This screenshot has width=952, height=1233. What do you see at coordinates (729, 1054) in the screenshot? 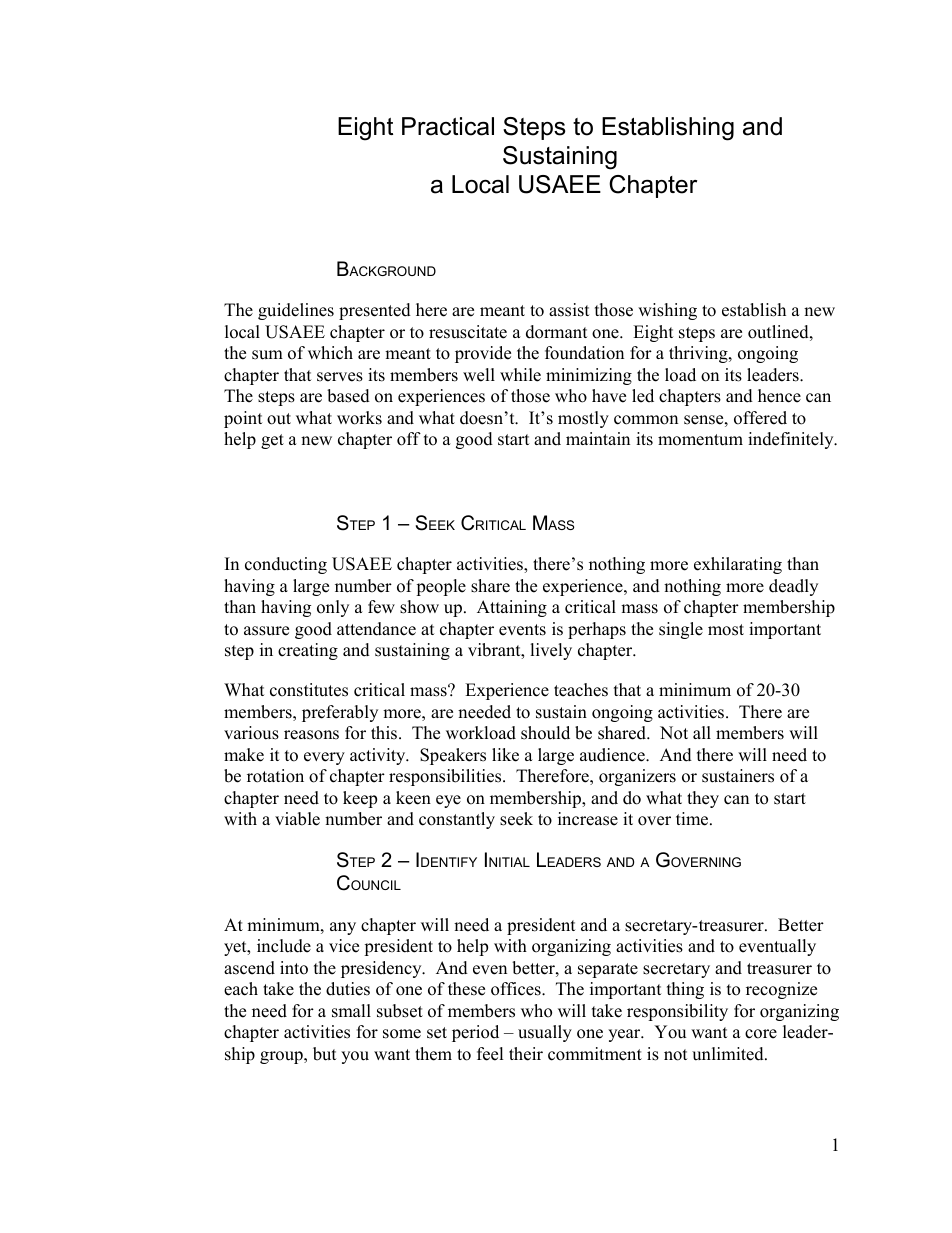
I see `unlimited` at bounding box center [729, 1054].
